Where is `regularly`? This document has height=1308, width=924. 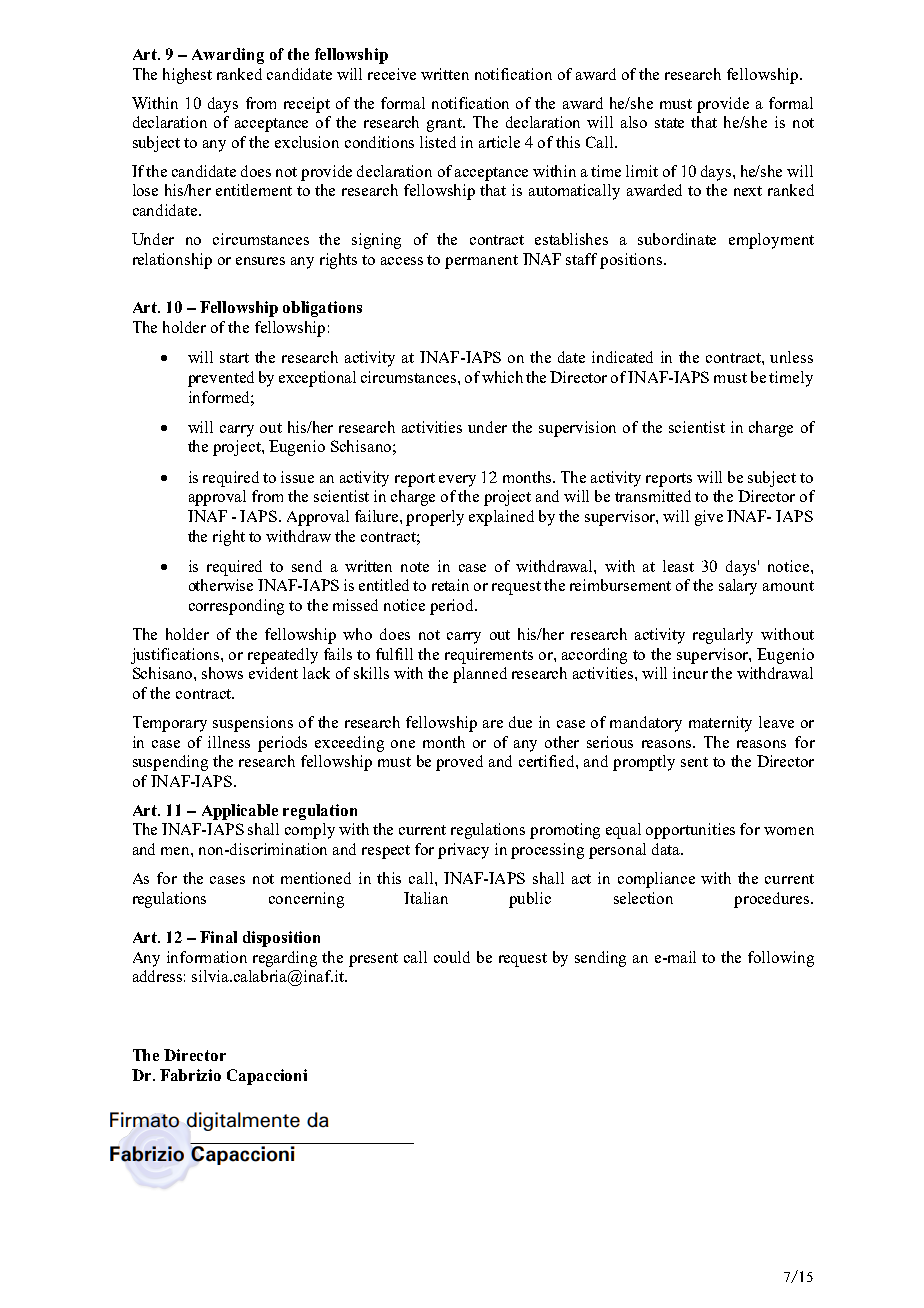
regularly is located at coordinates (723, 636).
